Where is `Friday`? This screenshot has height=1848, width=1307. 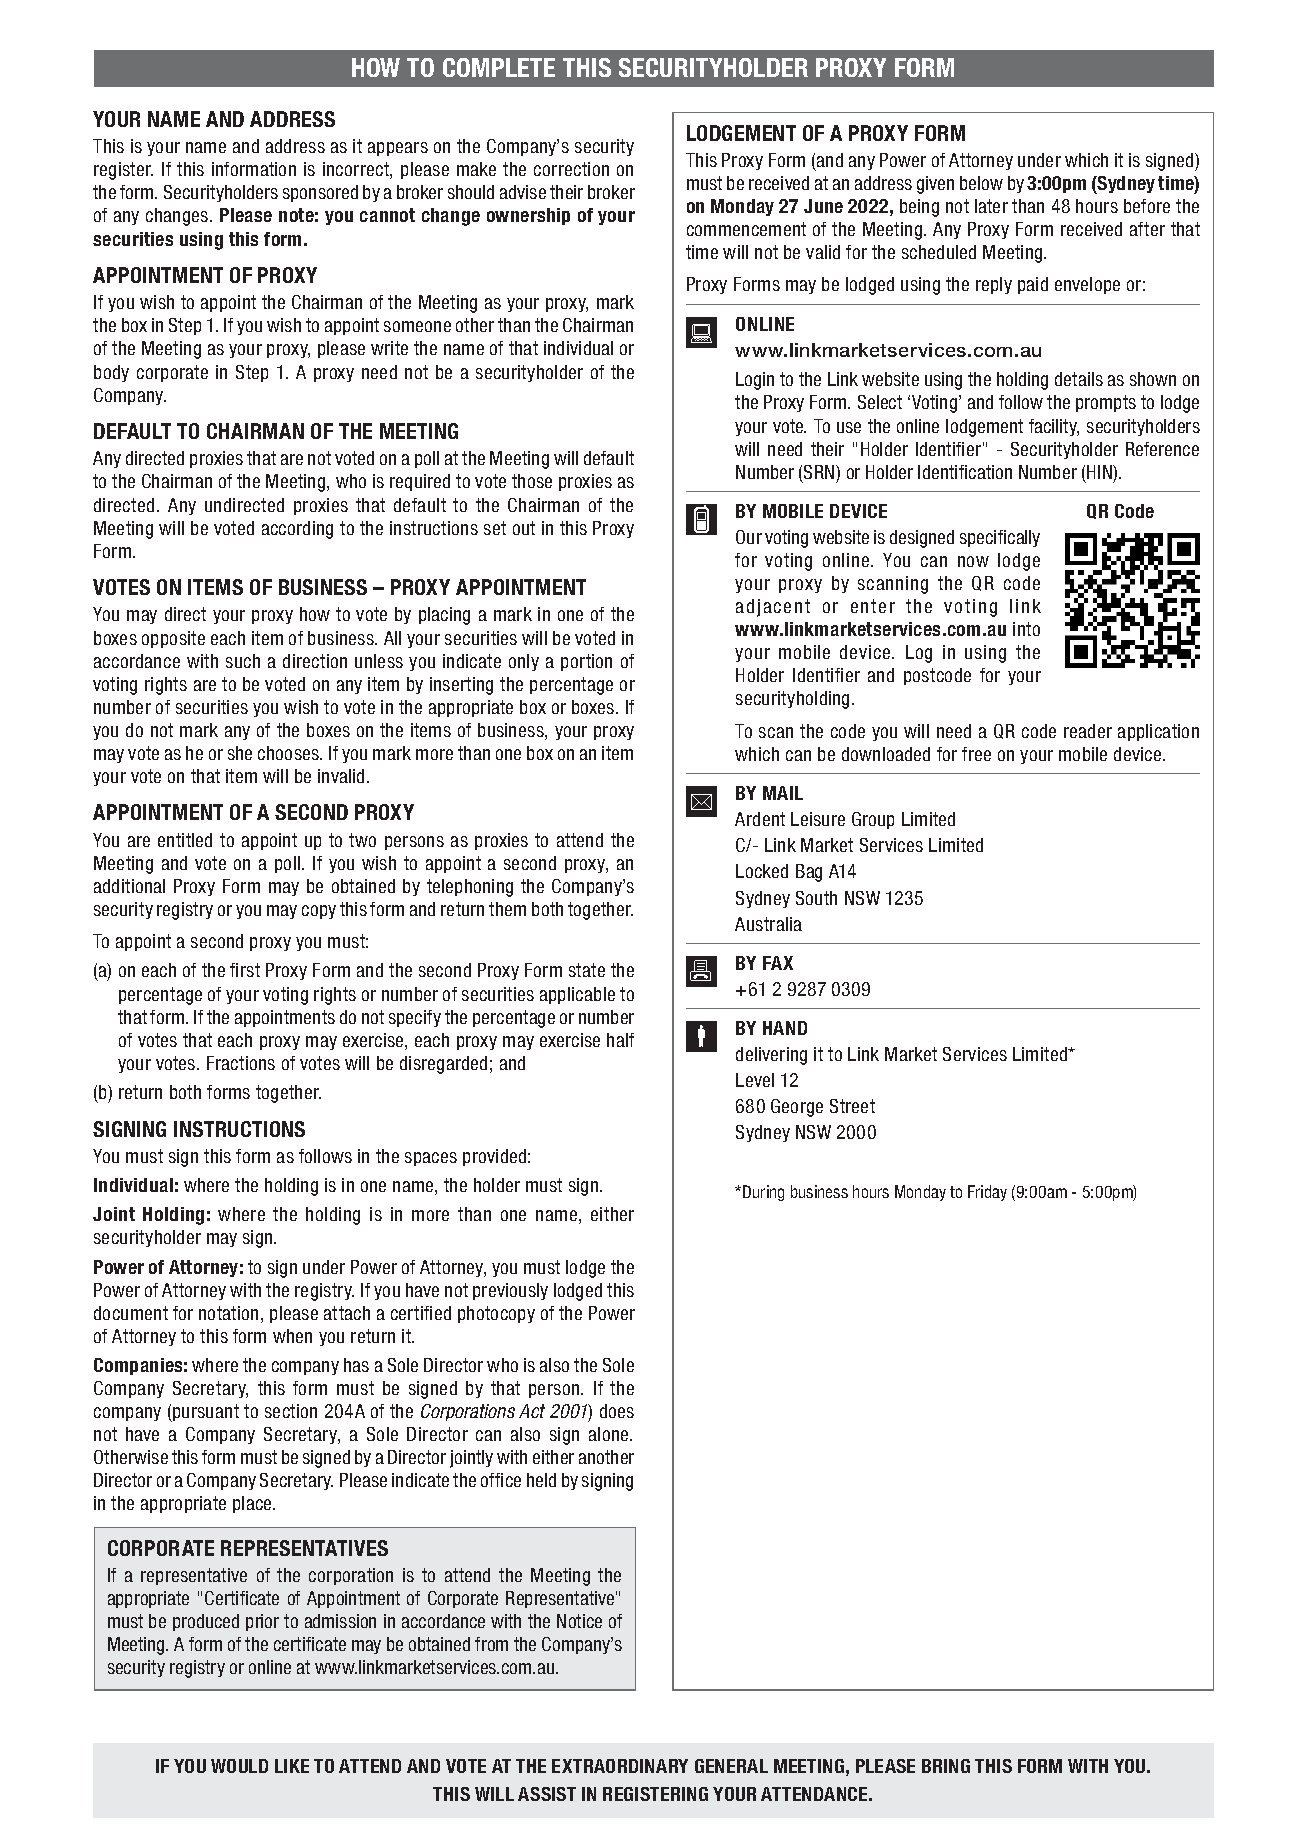
Friday is located at coordinates (987, 1193).
